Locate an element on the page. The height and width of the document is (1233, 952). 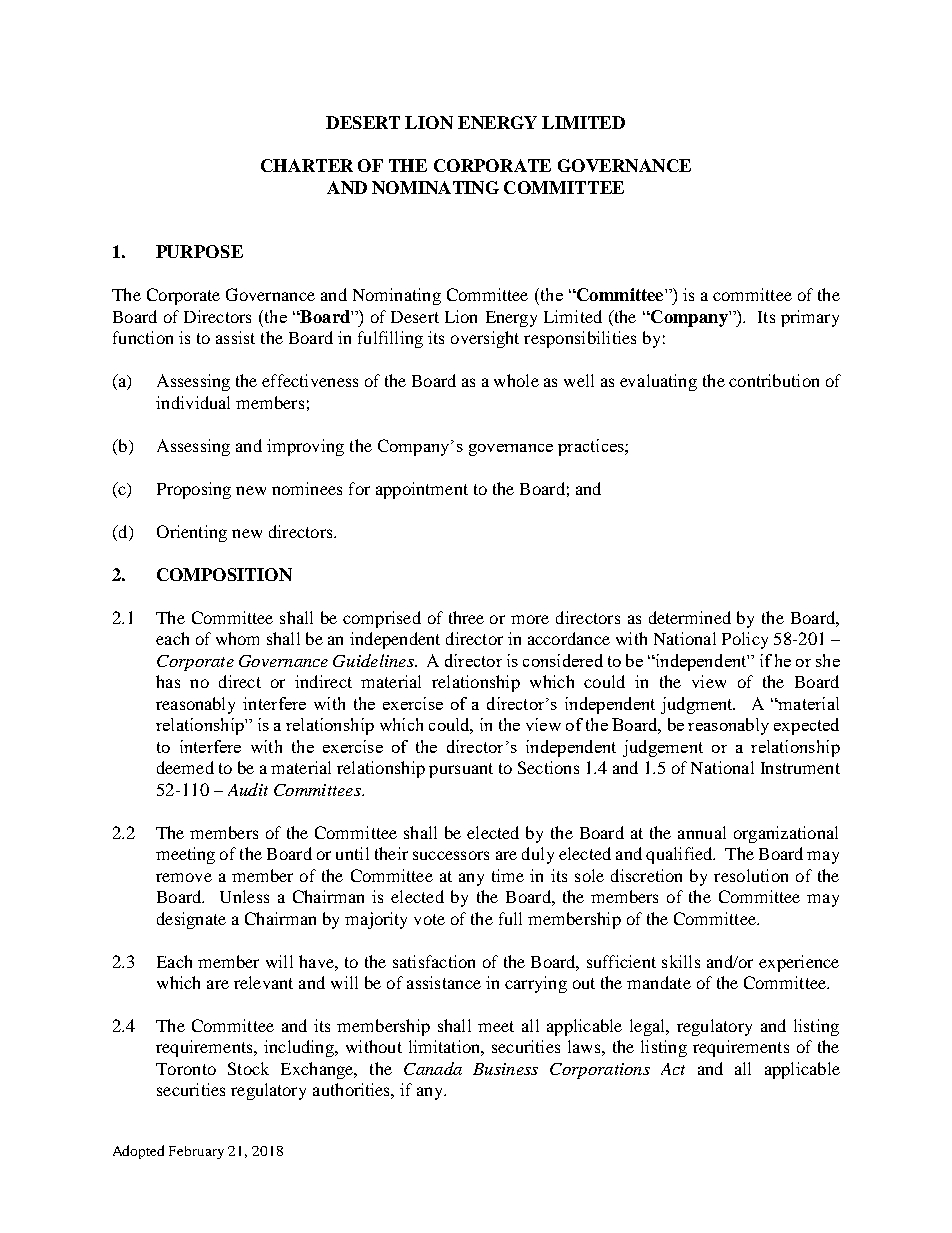
primary is located at coordinates (810, 318).
